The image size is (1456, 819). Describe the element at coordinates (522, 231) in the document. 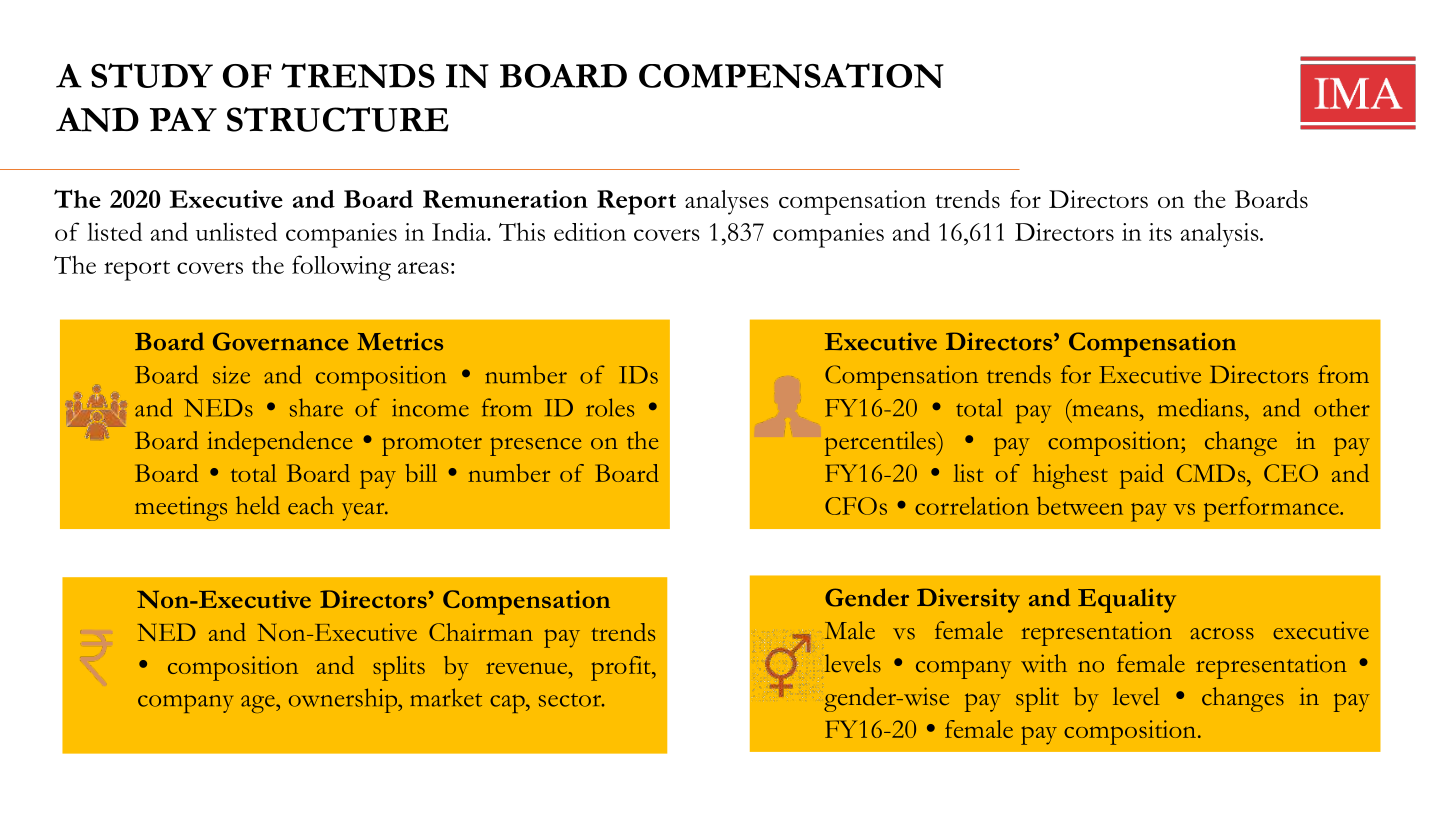

I see `This` at that location.
